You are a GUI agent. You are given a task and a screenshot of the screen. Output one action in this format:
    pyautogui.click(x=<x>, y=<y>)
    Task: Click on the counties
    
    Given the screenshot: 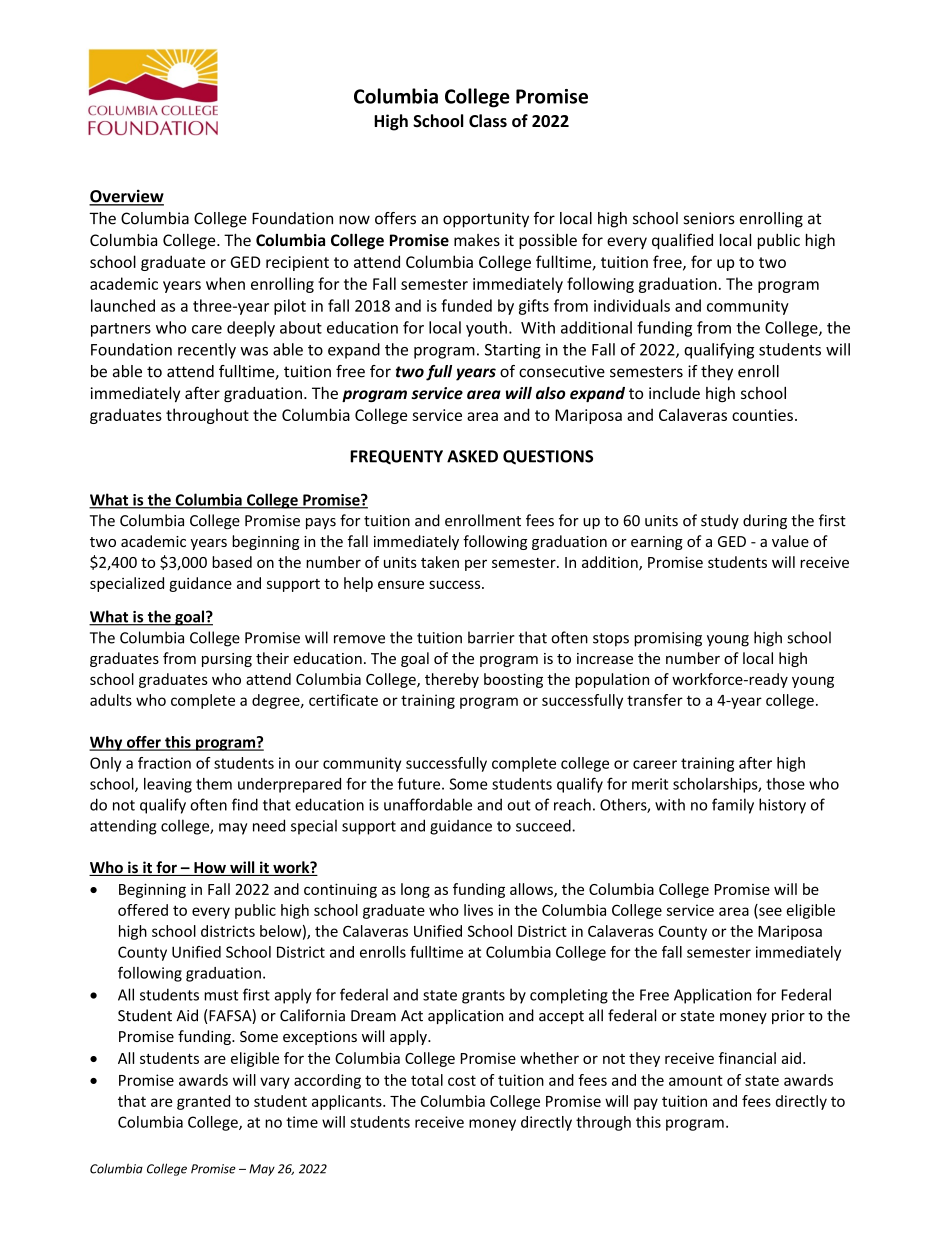 What is the action you would take?
    pyautogui.click(x=762, y=415)
